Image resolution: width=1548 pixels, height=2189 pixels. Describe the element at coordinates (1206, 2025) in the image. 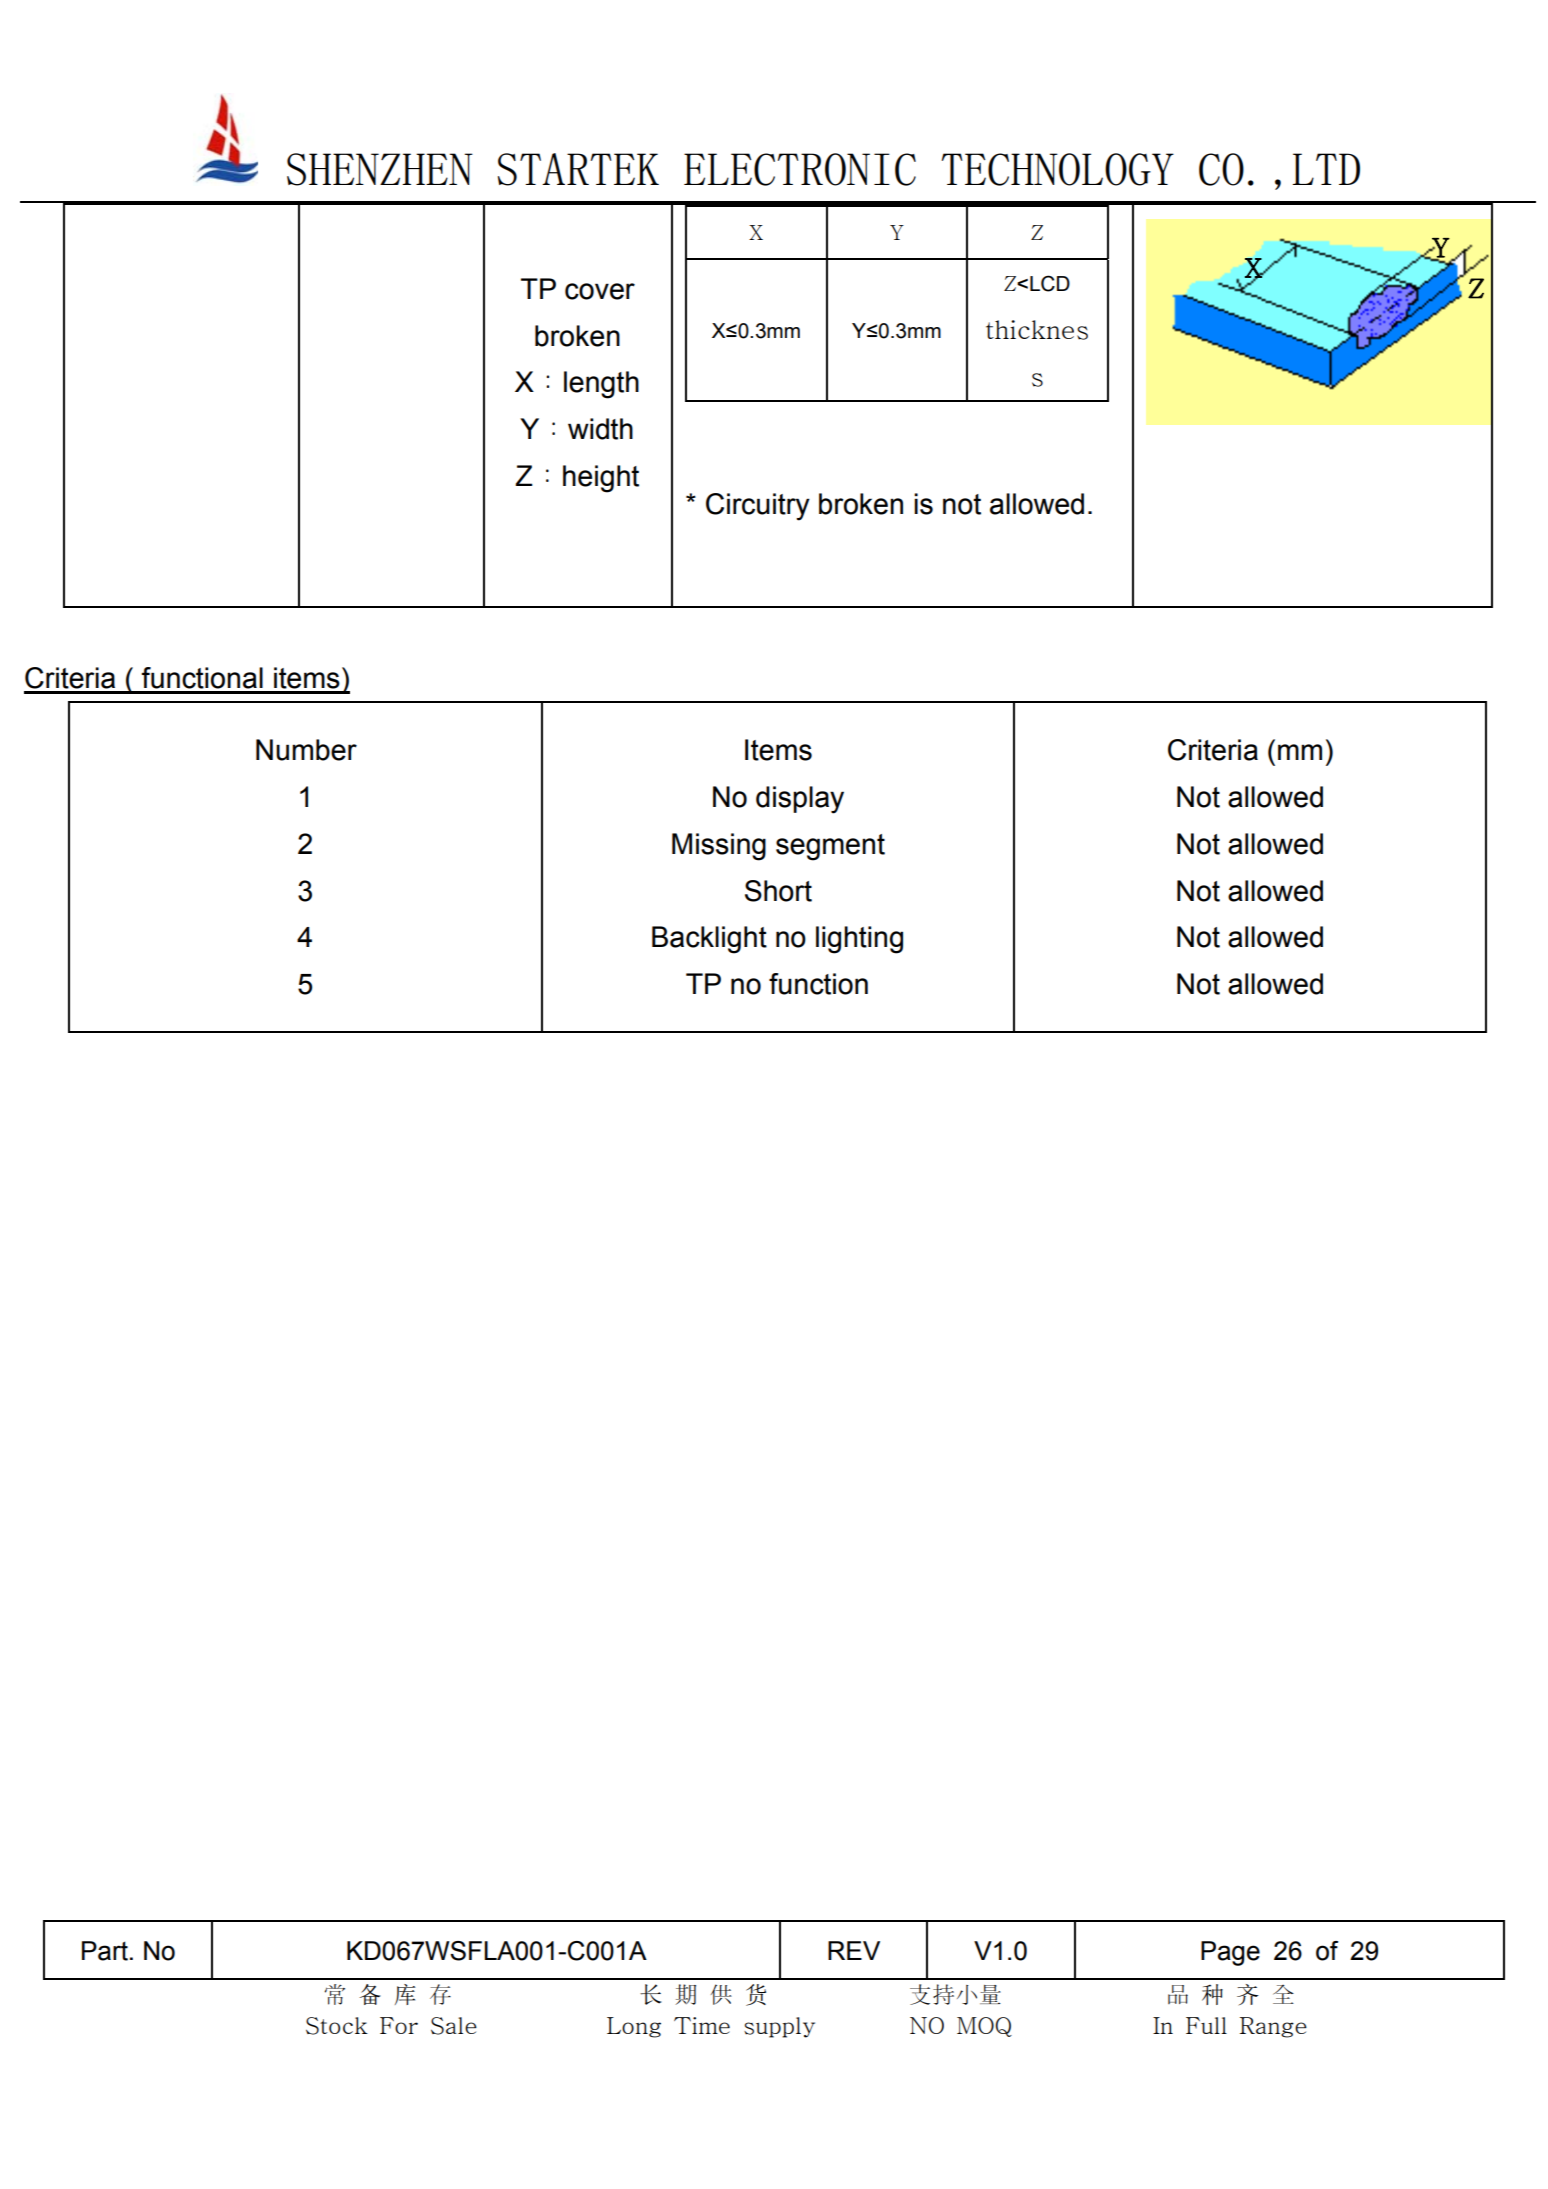

I see `Full` at that location.
